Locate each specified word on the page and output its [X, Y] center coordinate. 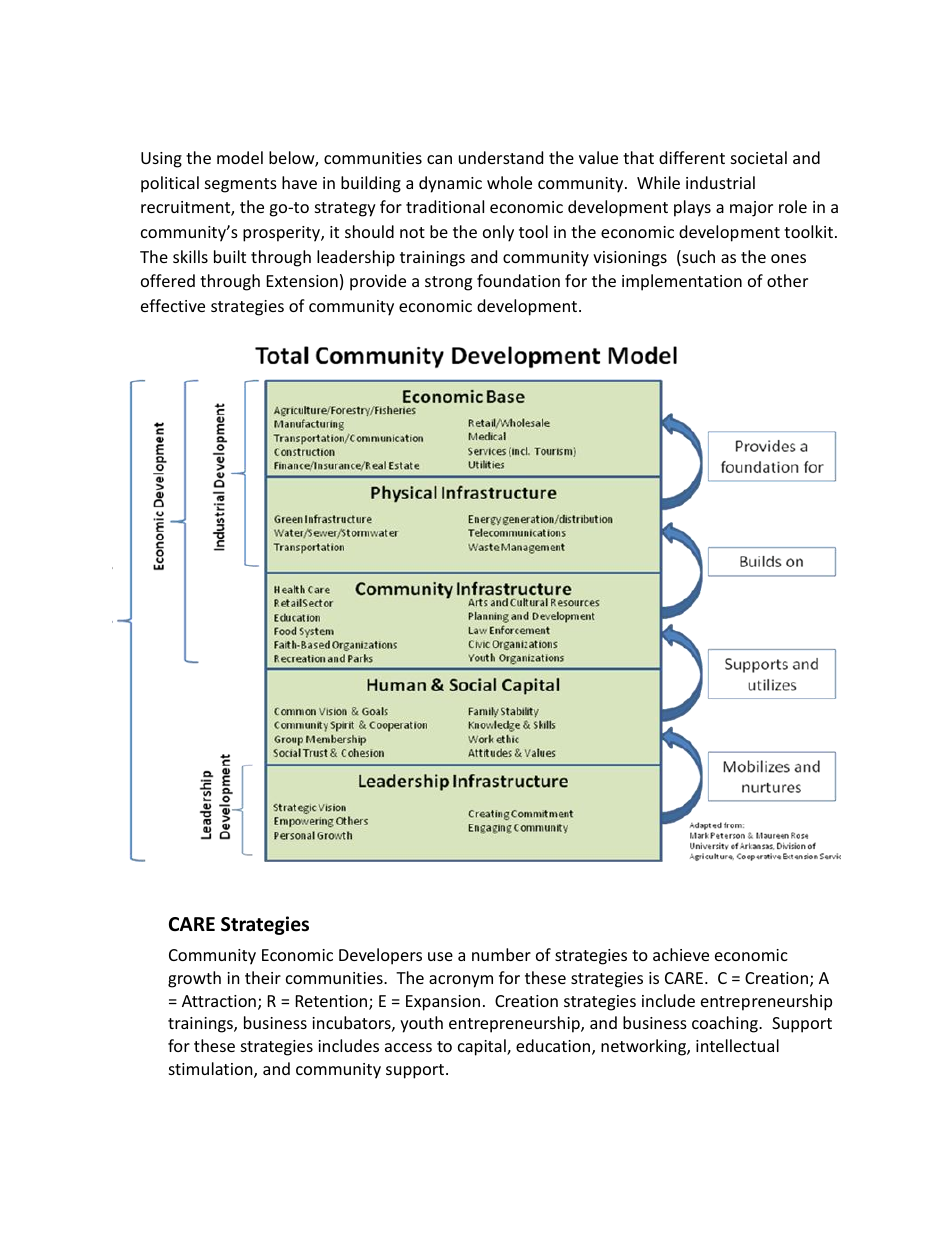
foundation [518, 280]
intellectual [737, 1045]
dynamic [450, 184]
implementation [682, 282]
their [263, 977]
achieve [681, 954]
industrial [720, 182]
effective [173, 305]
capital [483, 1047]
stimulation [212, 1070]
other [787, 280]
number [501, 954]
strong [448, 283]
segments [241, 185]
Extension [302, 281]
